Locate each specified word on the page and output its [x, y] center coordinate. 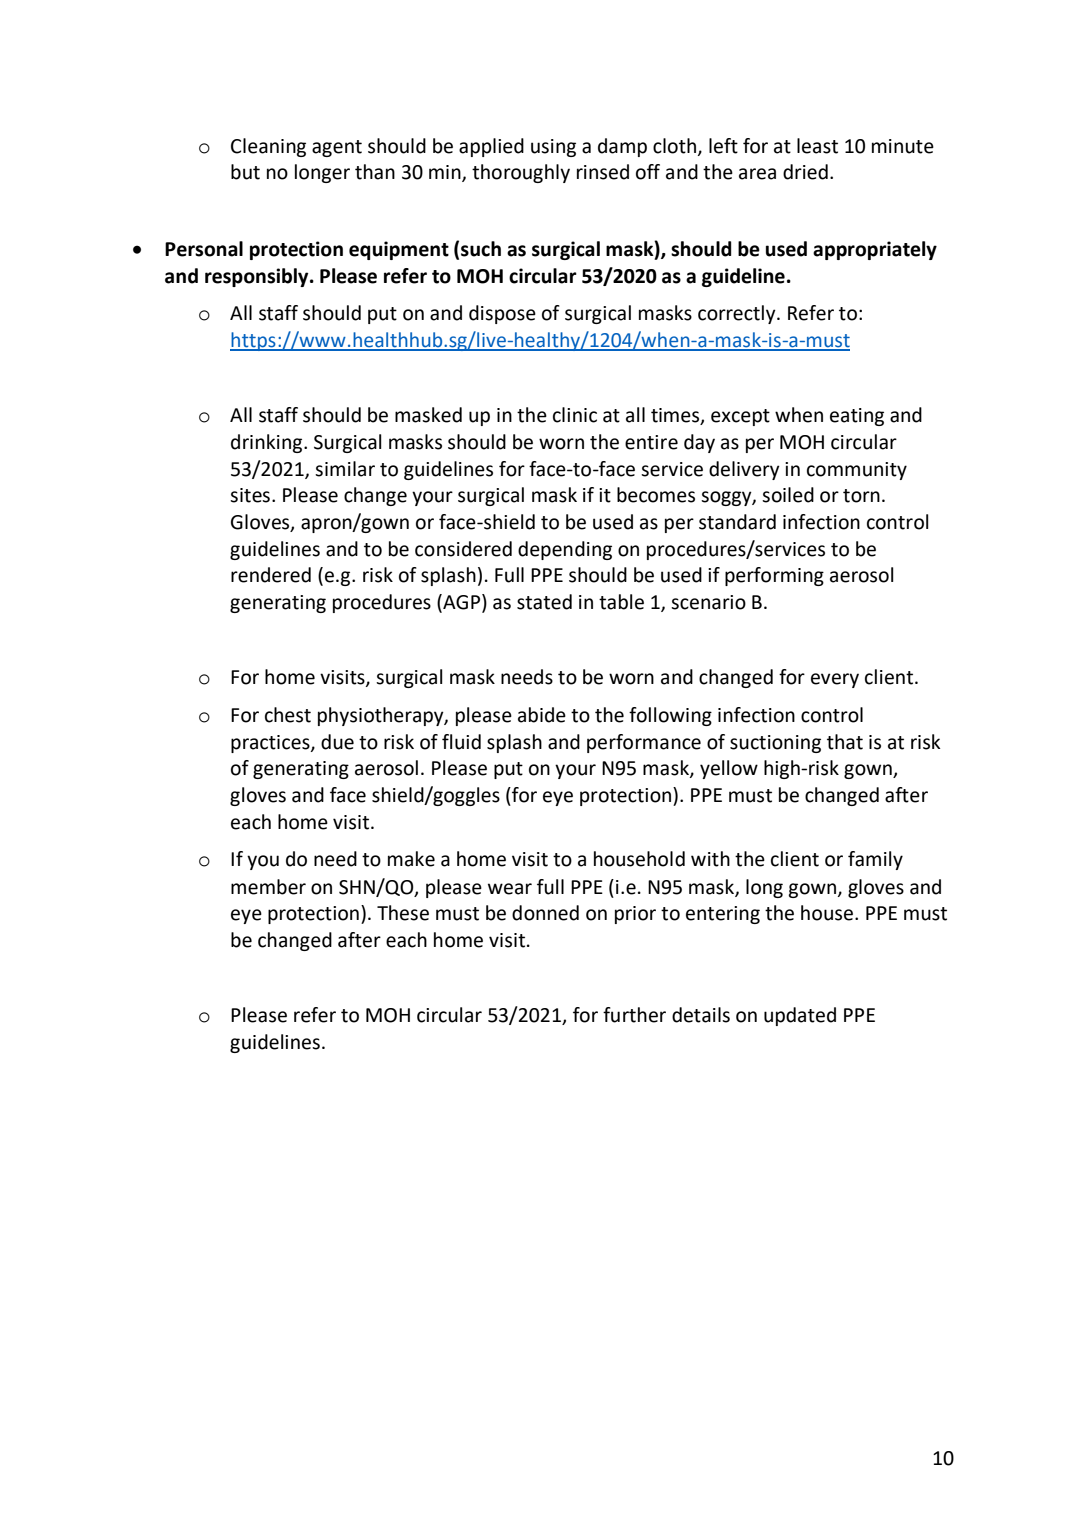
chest [288, 715]
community [857, 471]
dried [805, 172]
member [268, 887]
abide [542, 715]
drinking [268, 443]
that [845, 742]
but [245, 172]
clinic [575, 415]
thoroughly [521, 173]
